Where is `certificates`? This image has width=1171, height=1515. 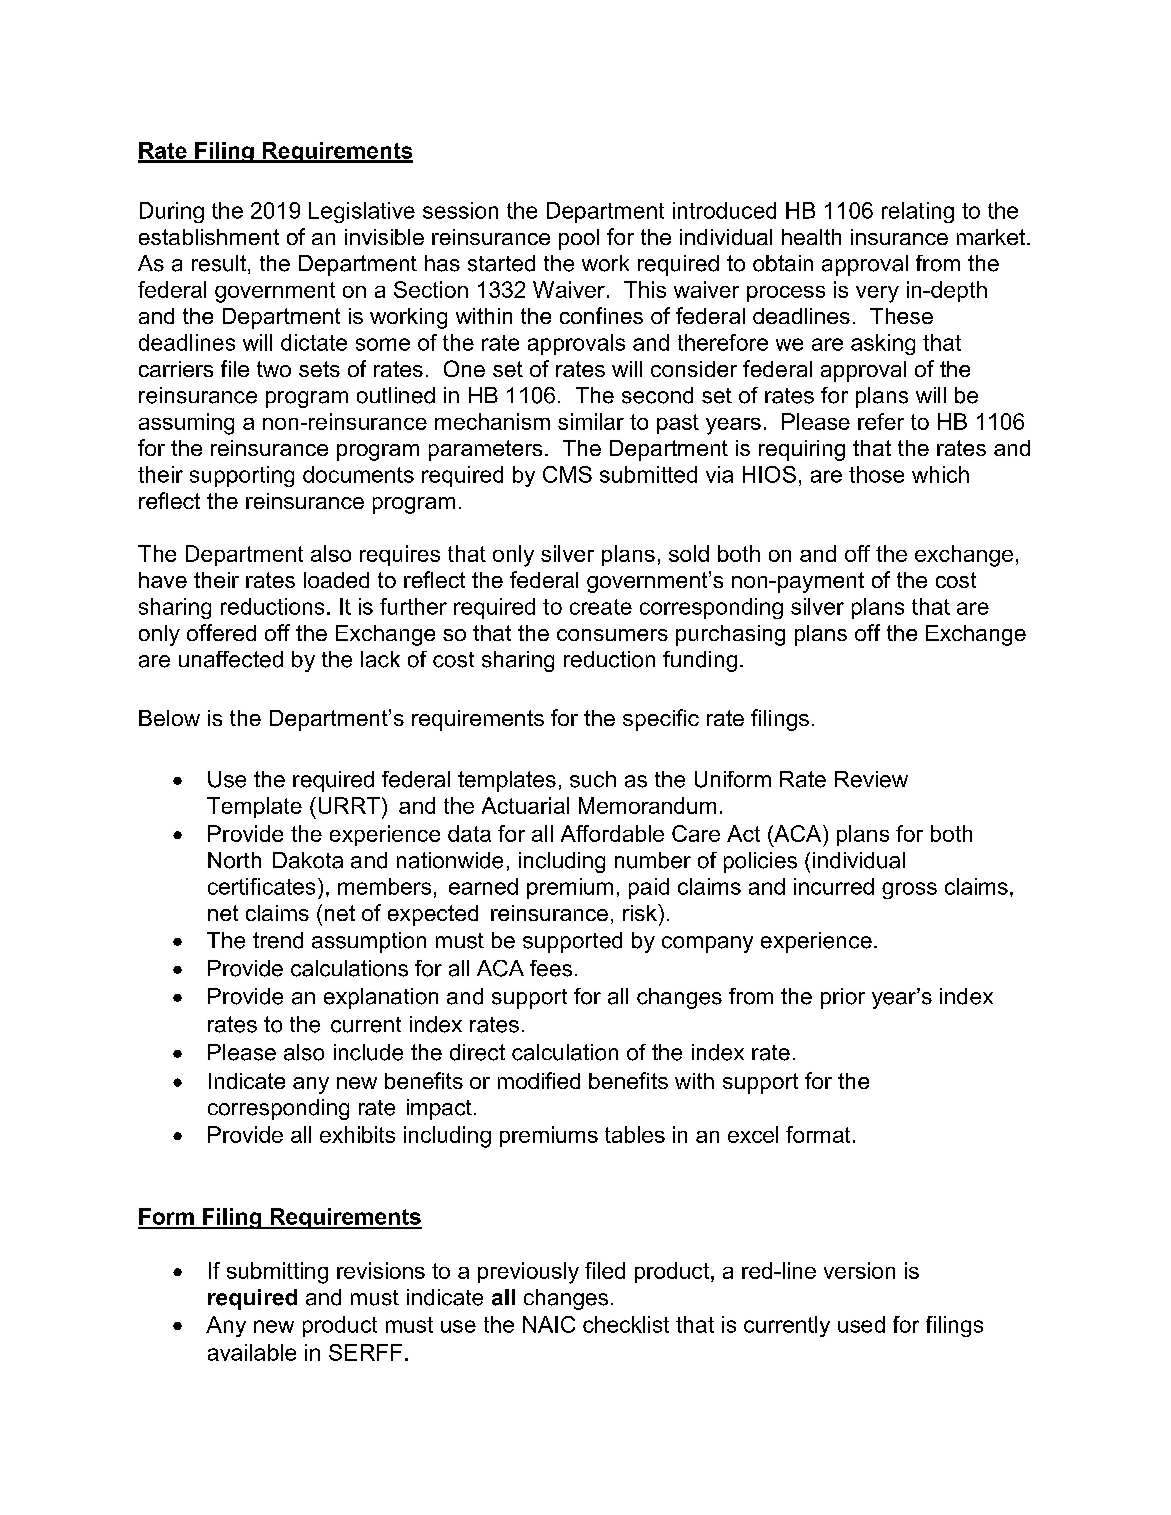 certificates is located at coordinates (261, 886).
